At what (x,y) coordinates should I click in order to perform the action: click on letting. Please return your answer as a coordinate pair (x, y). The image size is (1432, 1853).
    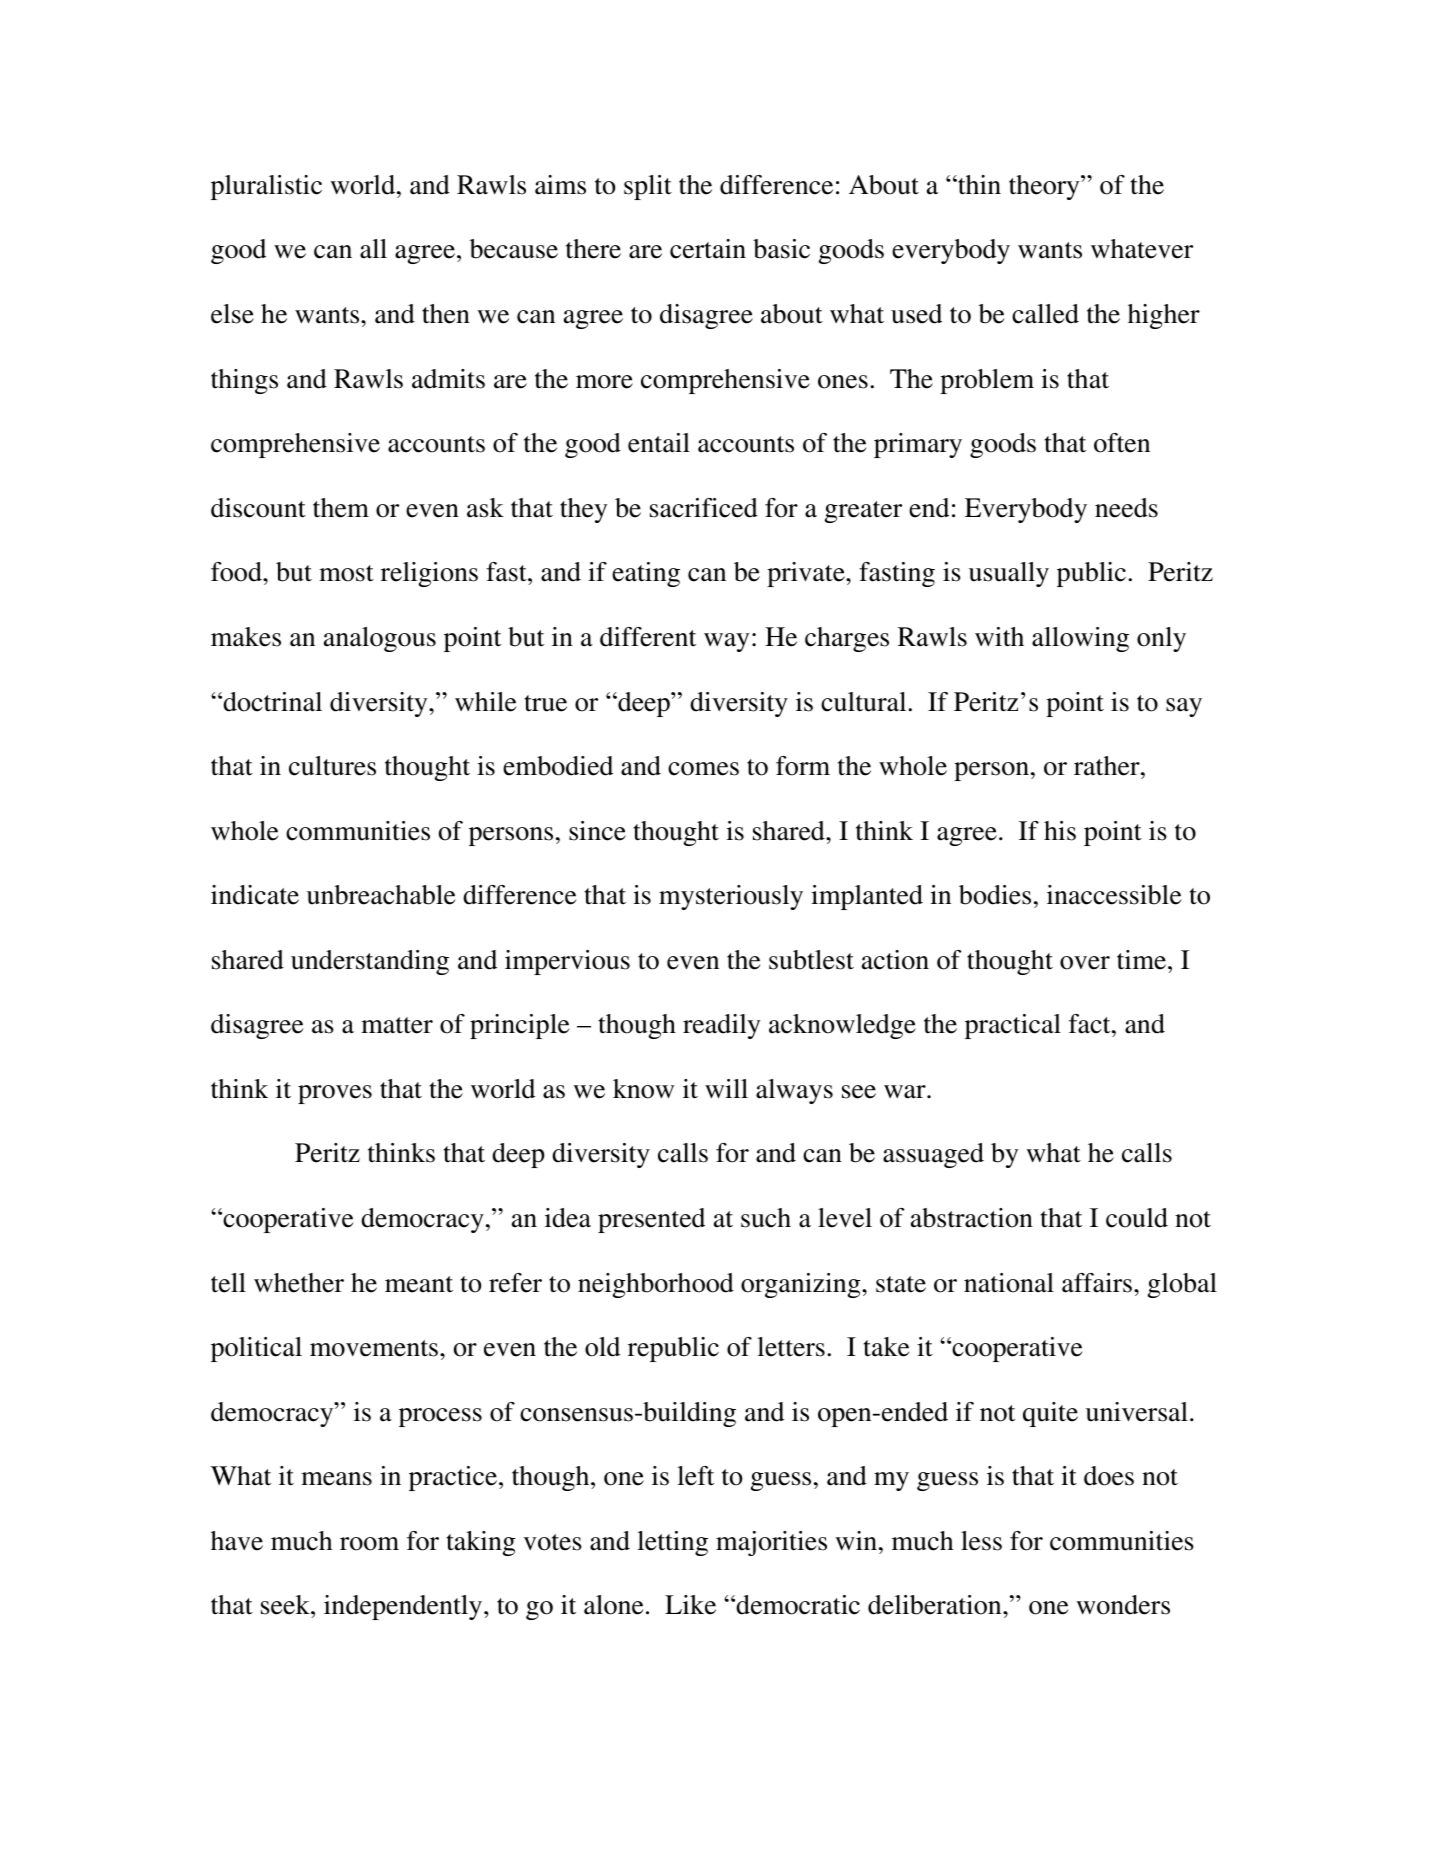
    Looking at the image, I should click on (672, 1543).
